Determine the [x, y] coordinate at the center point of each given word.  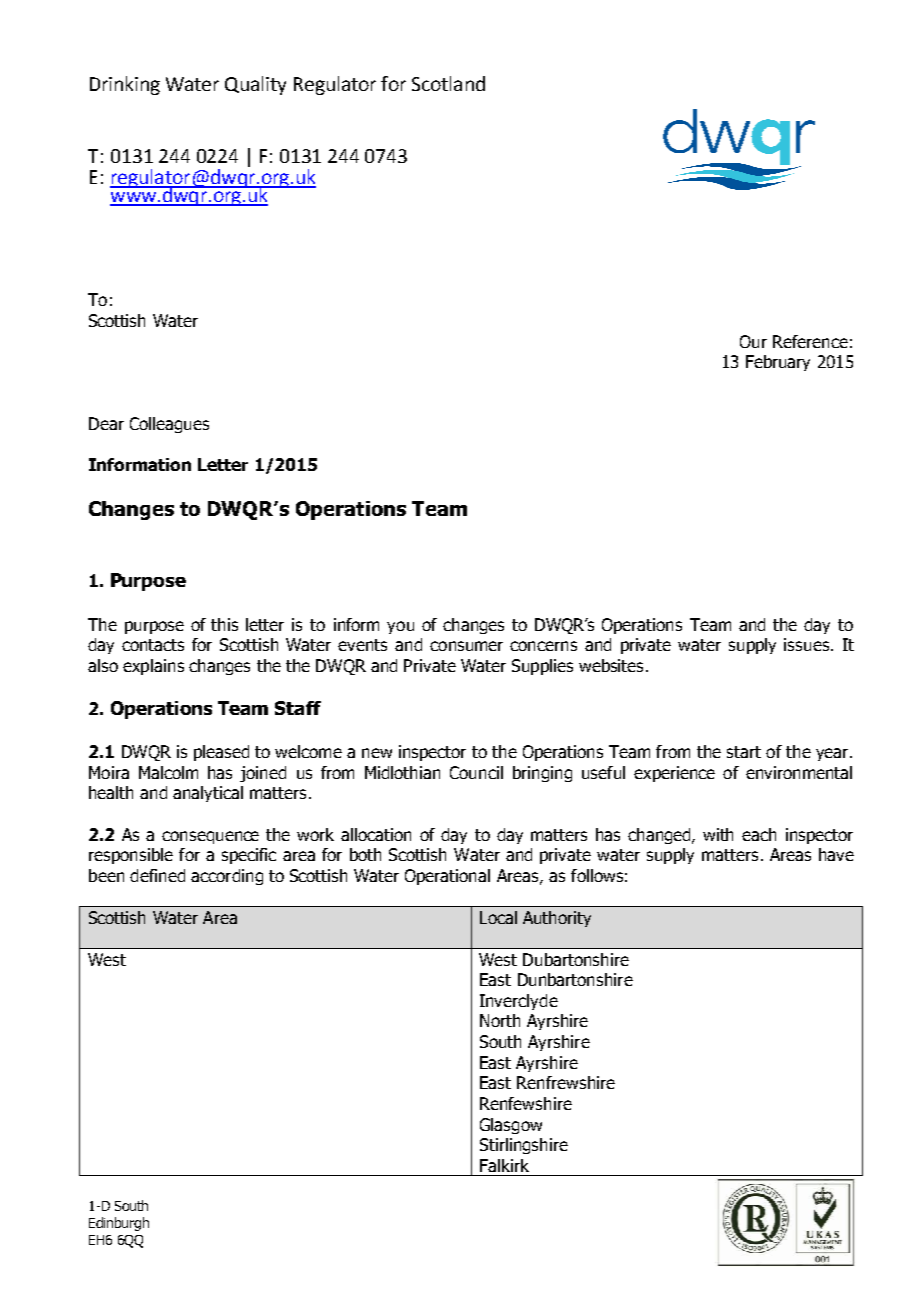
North [500, 1020]
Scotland [448, 83]
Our [753, 341]
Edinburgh [119, 1224]
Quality [255, 85]
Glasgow [511, 1126]
